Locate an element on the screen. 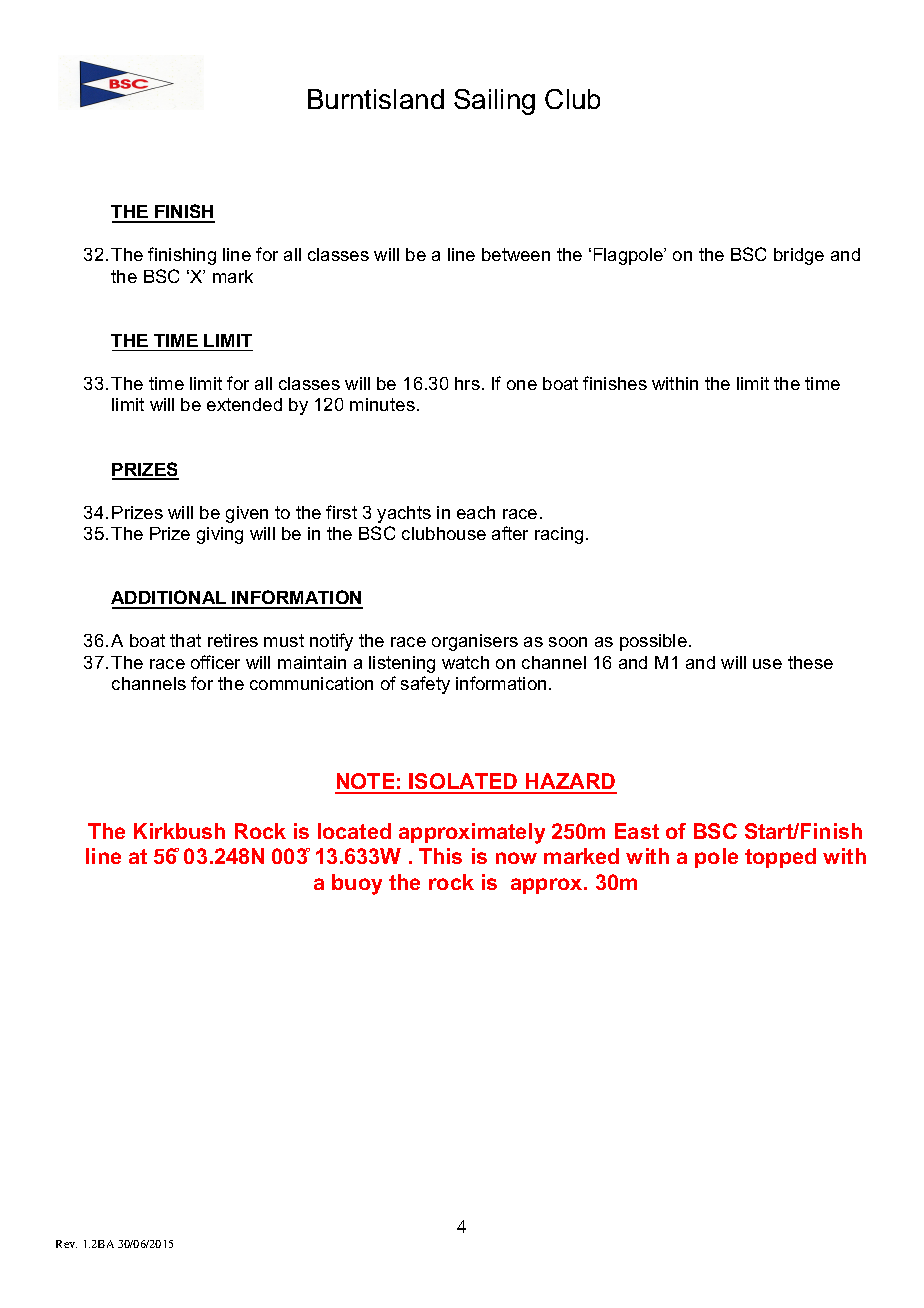 This screenshot has width=924, height=1308. ISOLATED is located at coordinates (464, 783).
